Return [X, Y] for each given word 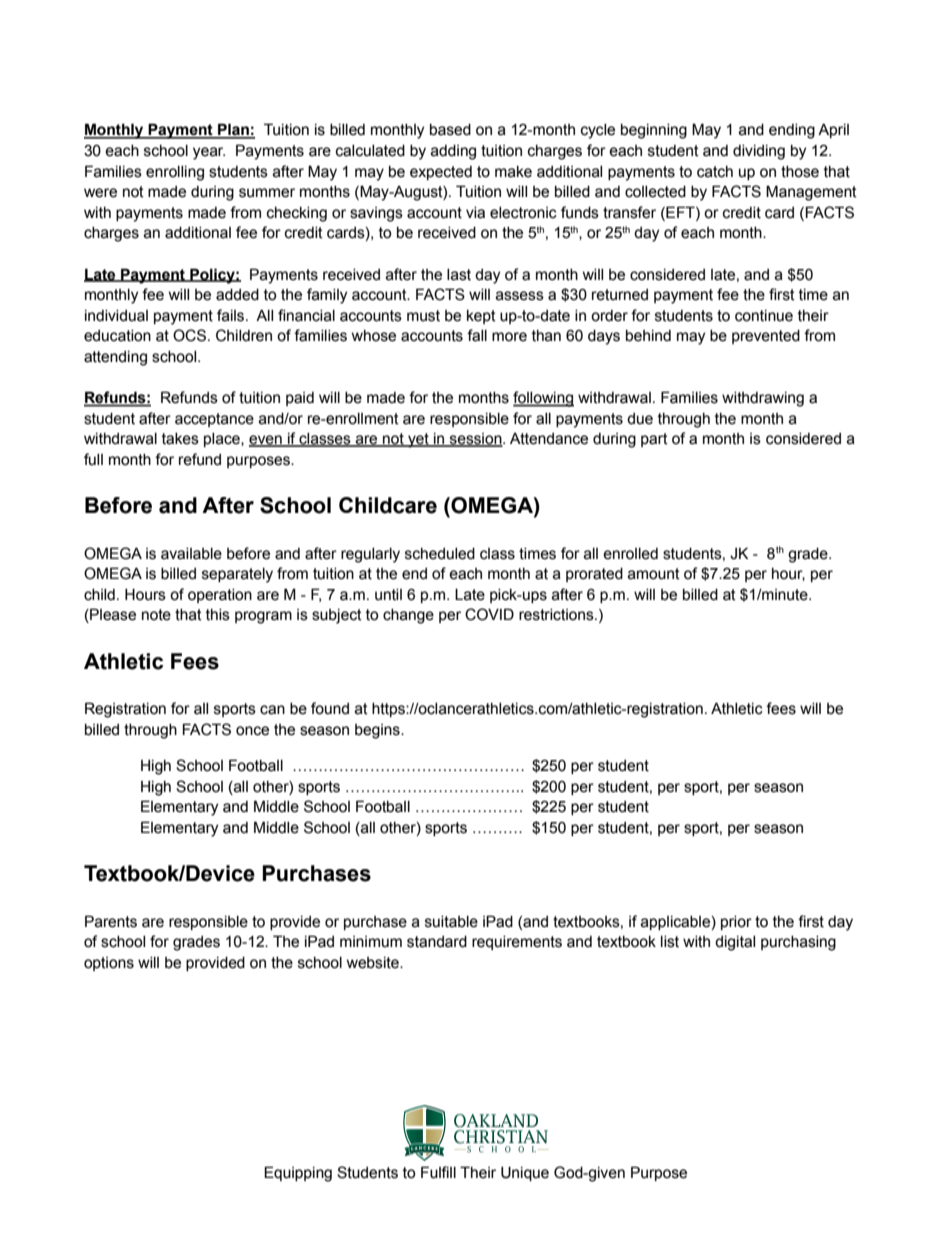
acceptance [214, 420]
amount [654, 574]
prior [736, 923]
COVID [489, 614]
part [654, 440]
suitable [451, 922]
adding [453, 152]
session [476, 440]
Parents [111, 921]
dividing [759, 152]
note [156, 615]
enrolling [175, 173]
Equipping [298, 1174]
